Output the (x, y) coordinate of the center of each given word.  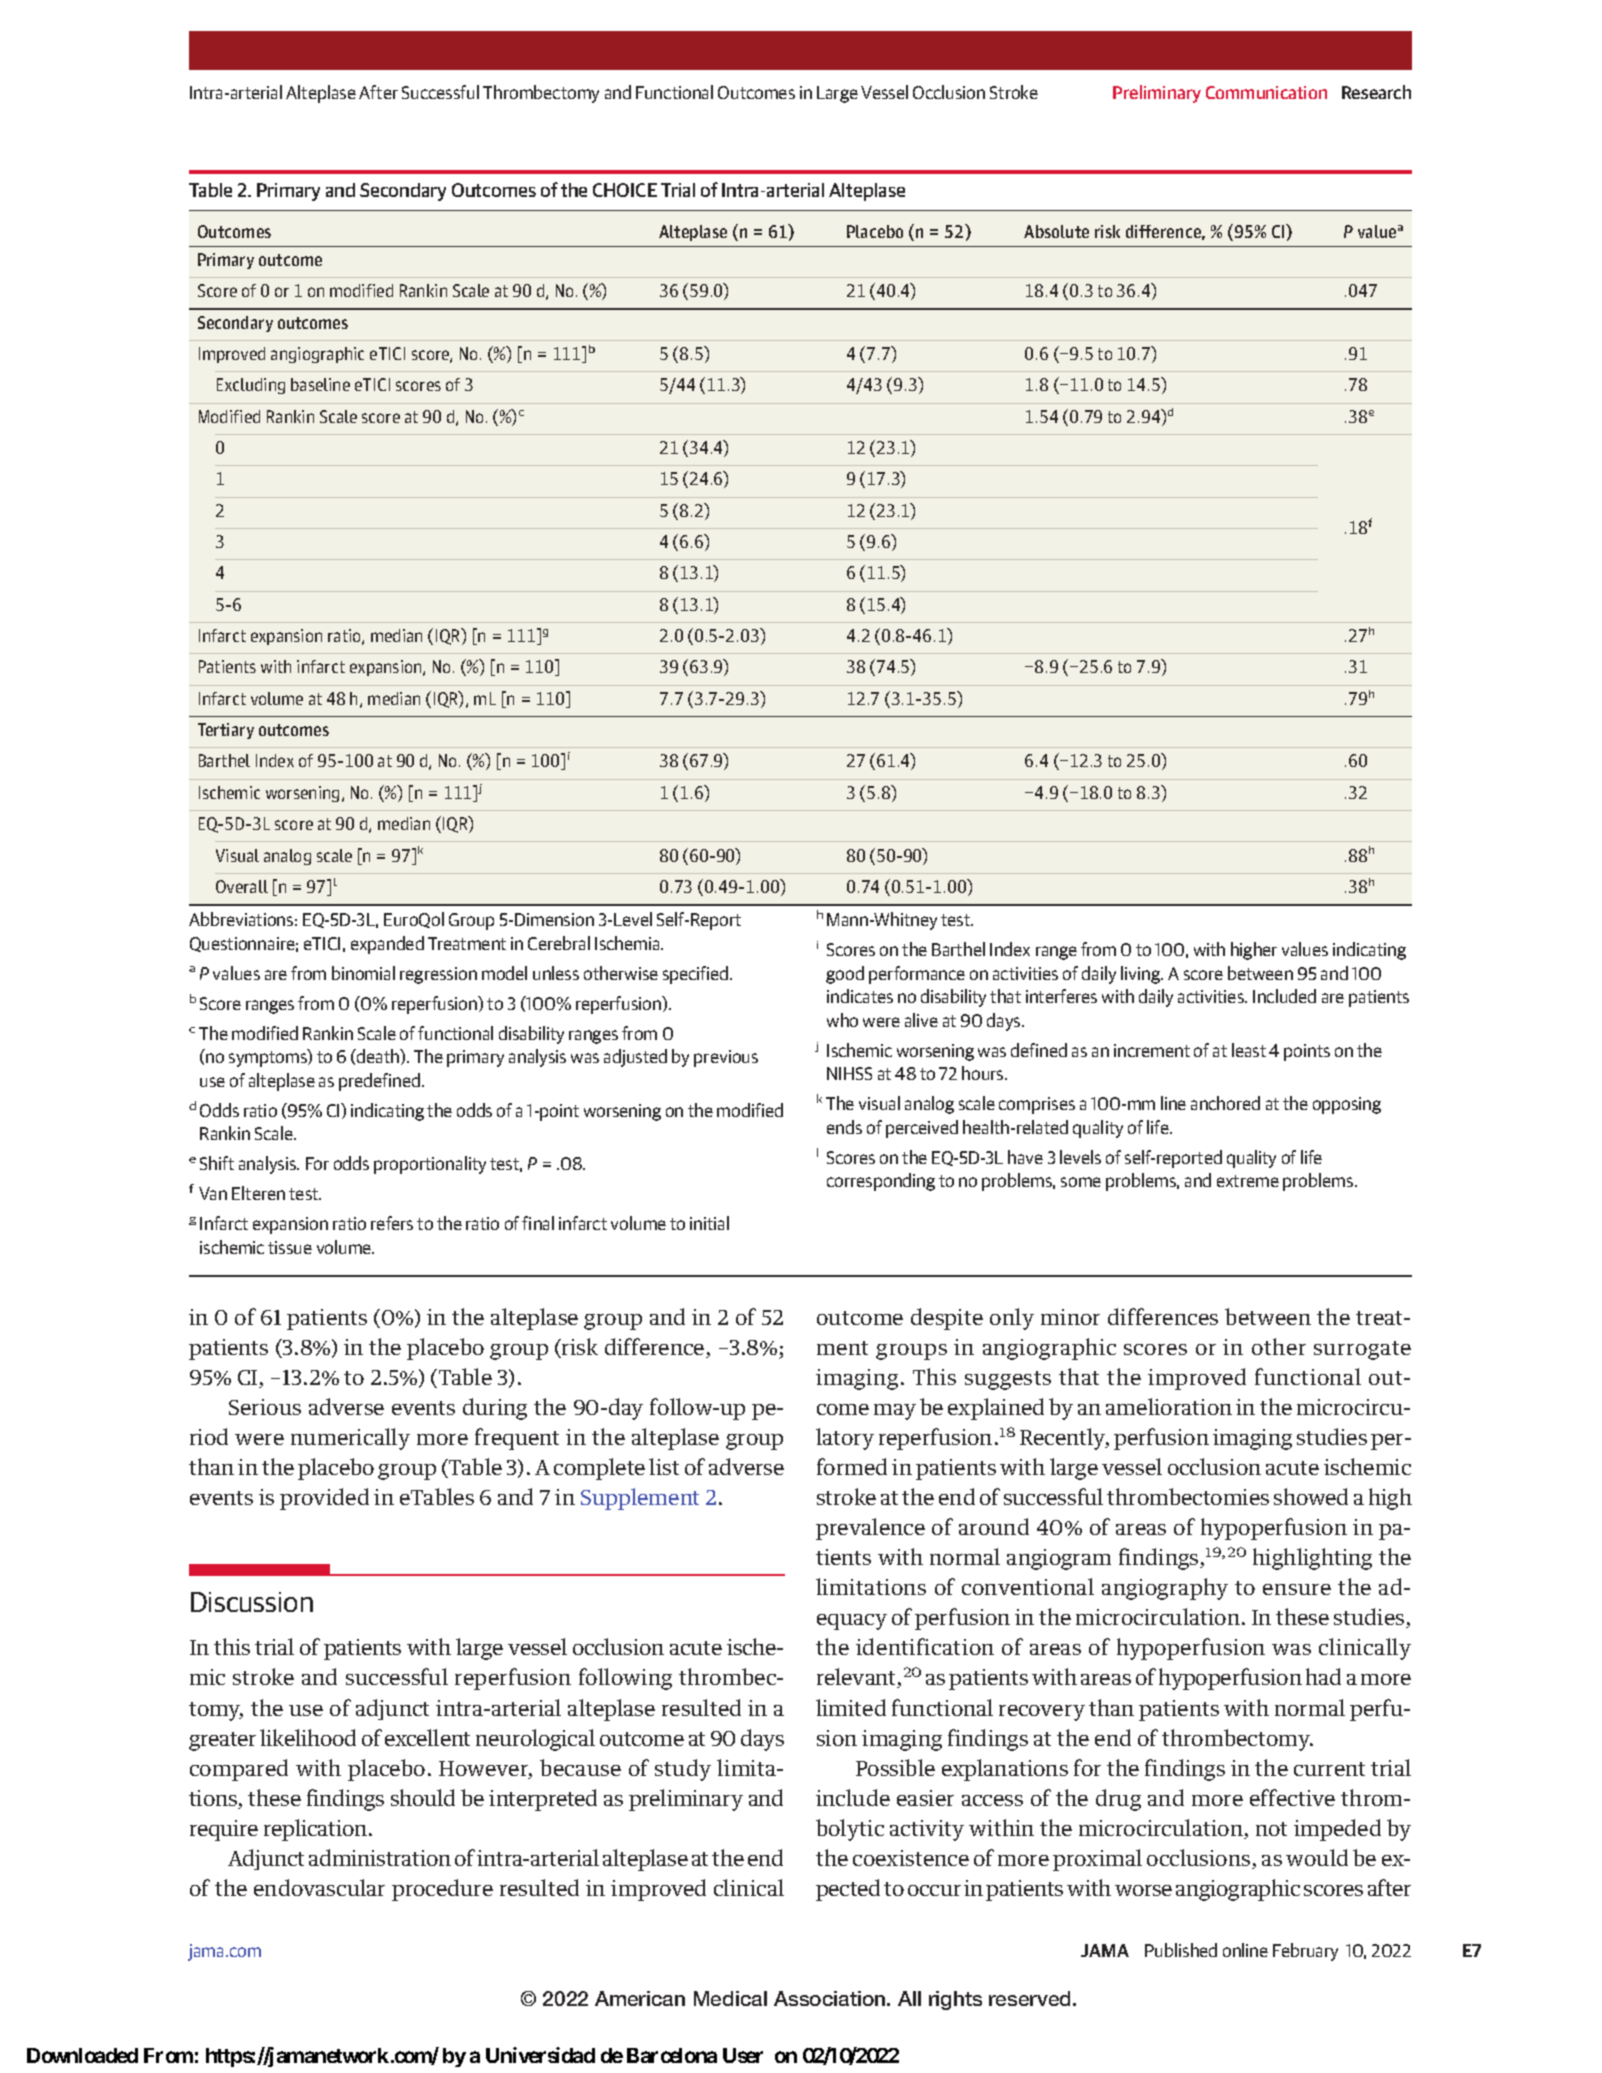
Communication (1266, 92)
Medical (730, 1998)
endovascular (319, 1887)
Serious (265, 1407)
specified (697, 975)
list (664, 1466)
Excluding (251, 386)
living (1142, 975)
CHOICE (625, 190)
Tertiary (226, 731)
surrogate (1362, 1350)
